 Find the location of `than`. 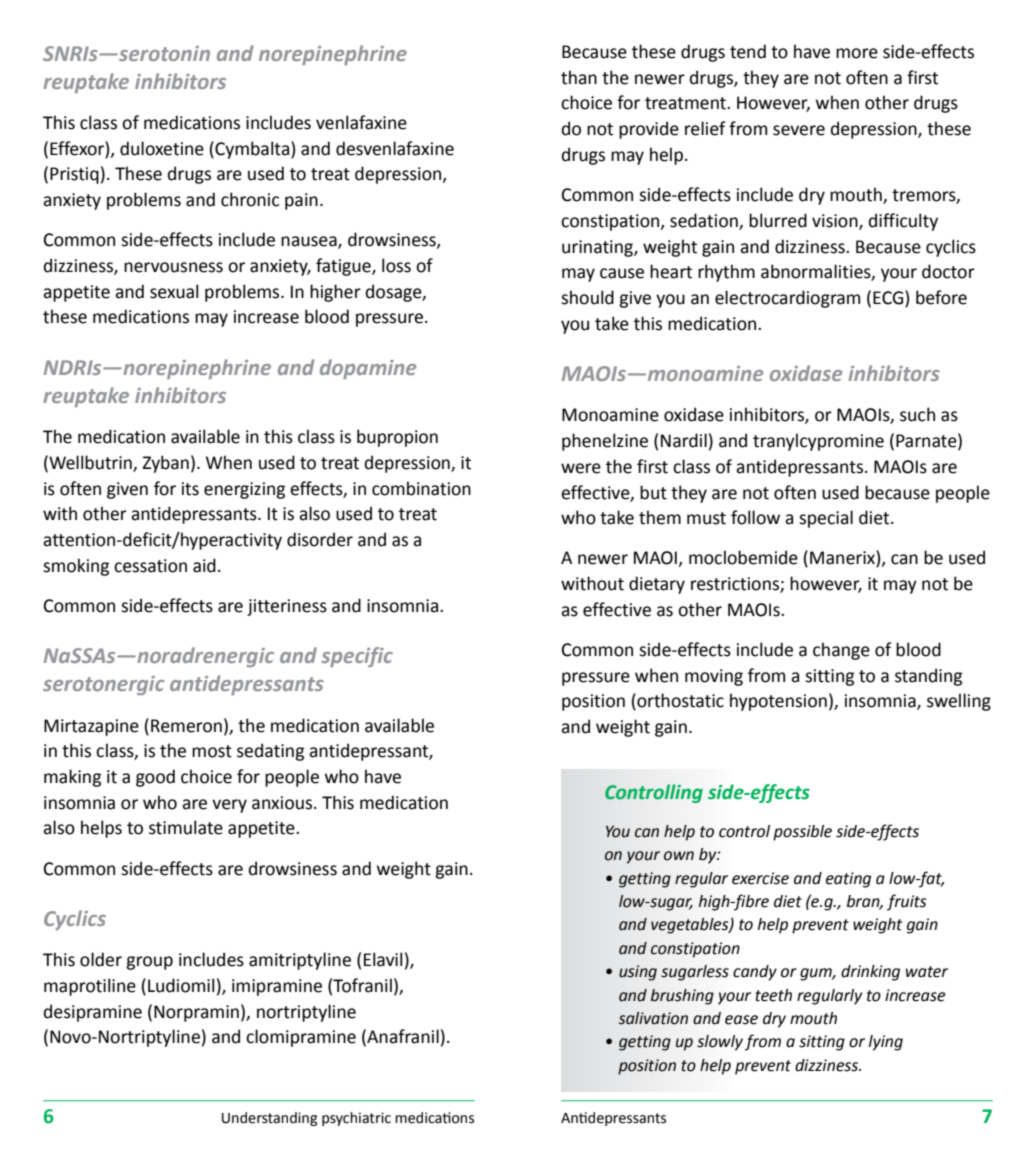

than is located at coordinates (579, 77).
